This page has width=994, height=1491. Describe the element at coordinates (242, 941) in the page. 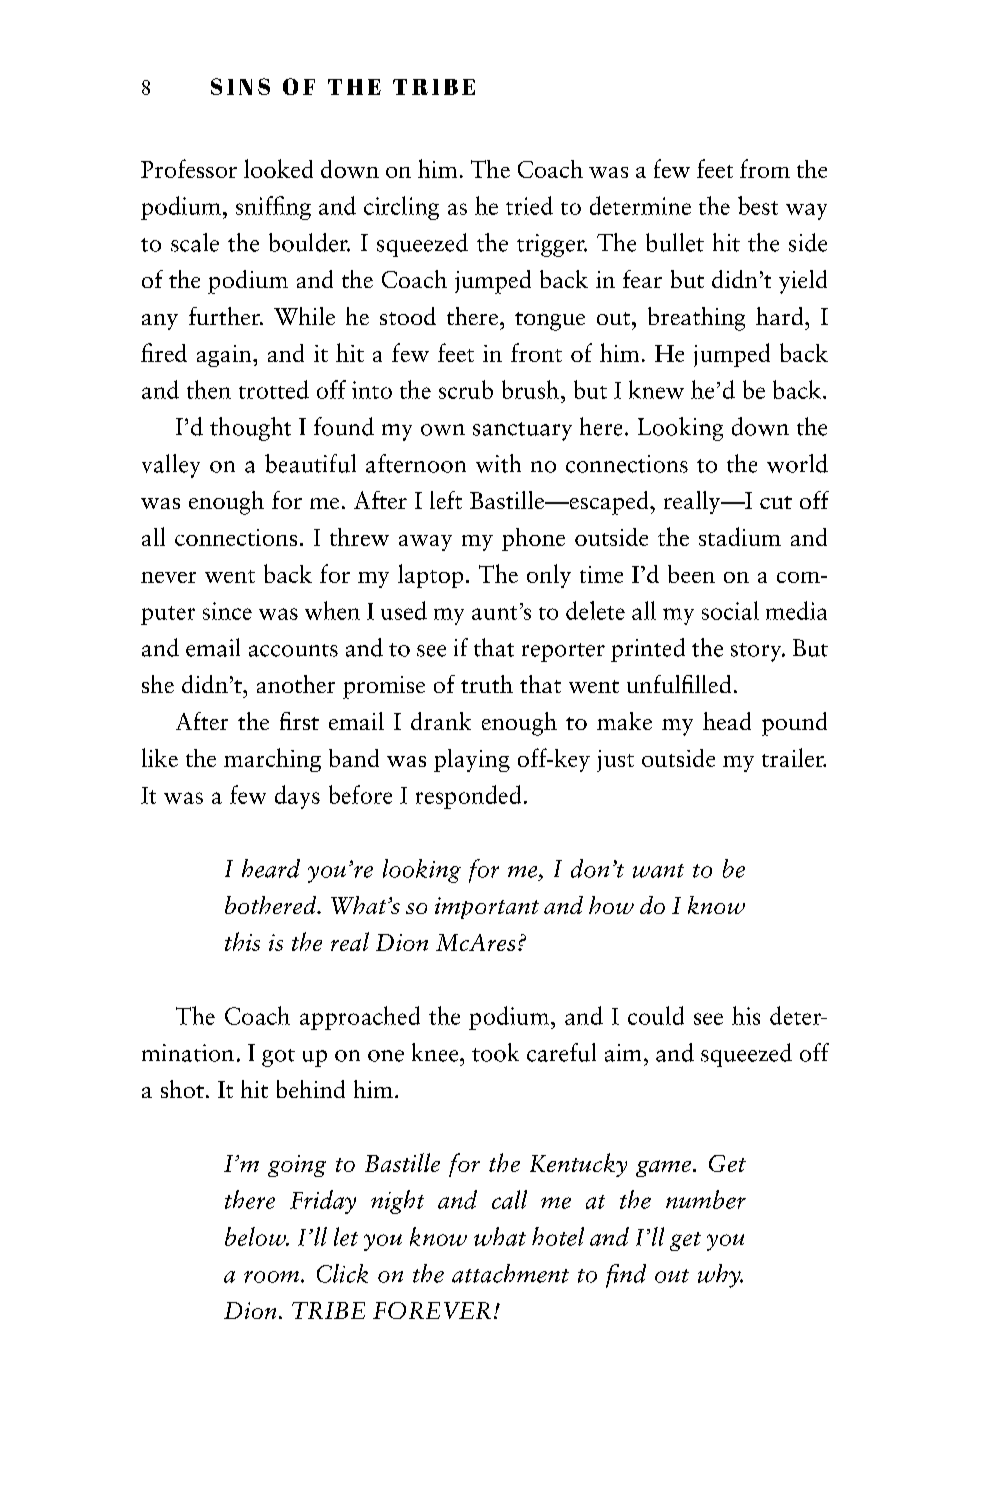

I see `this` at that location.
